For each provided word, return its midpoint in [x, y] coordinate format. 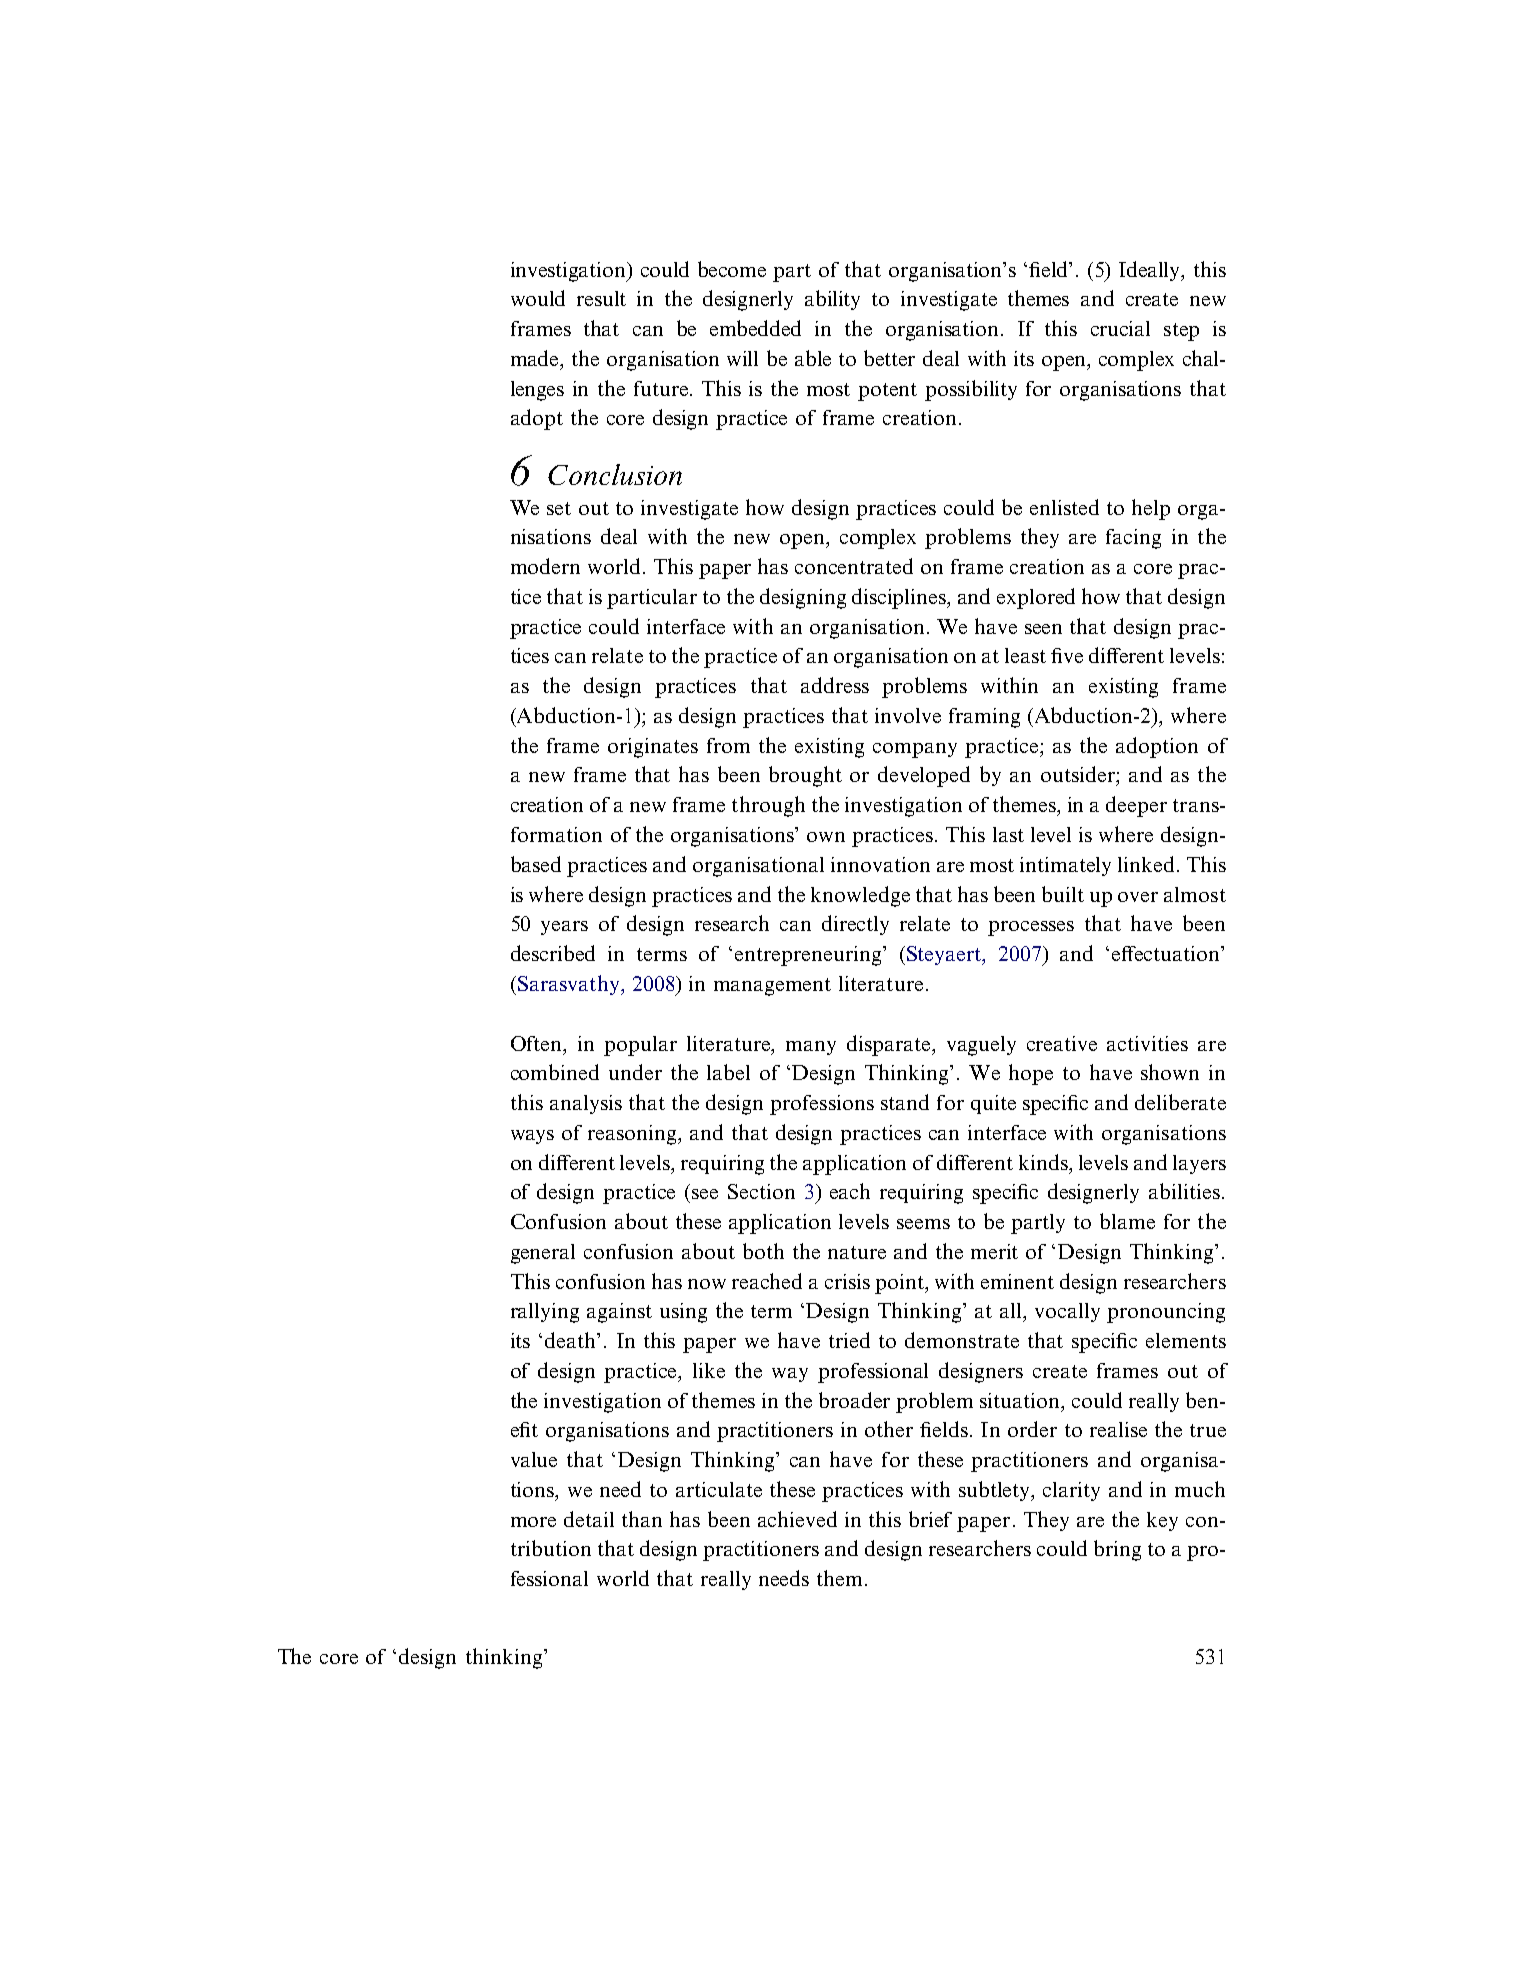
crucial [1120, 328]
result [601, 298]
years [564, 928]
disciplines [900, 598]
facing [1133, 539]
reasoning [634, 1135]
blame [1127, 1221]
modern [545, 566]
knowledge [860, 896]
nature [857, 1252]
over [1138, 897]
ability [832, 300]
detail [589, 1519]
